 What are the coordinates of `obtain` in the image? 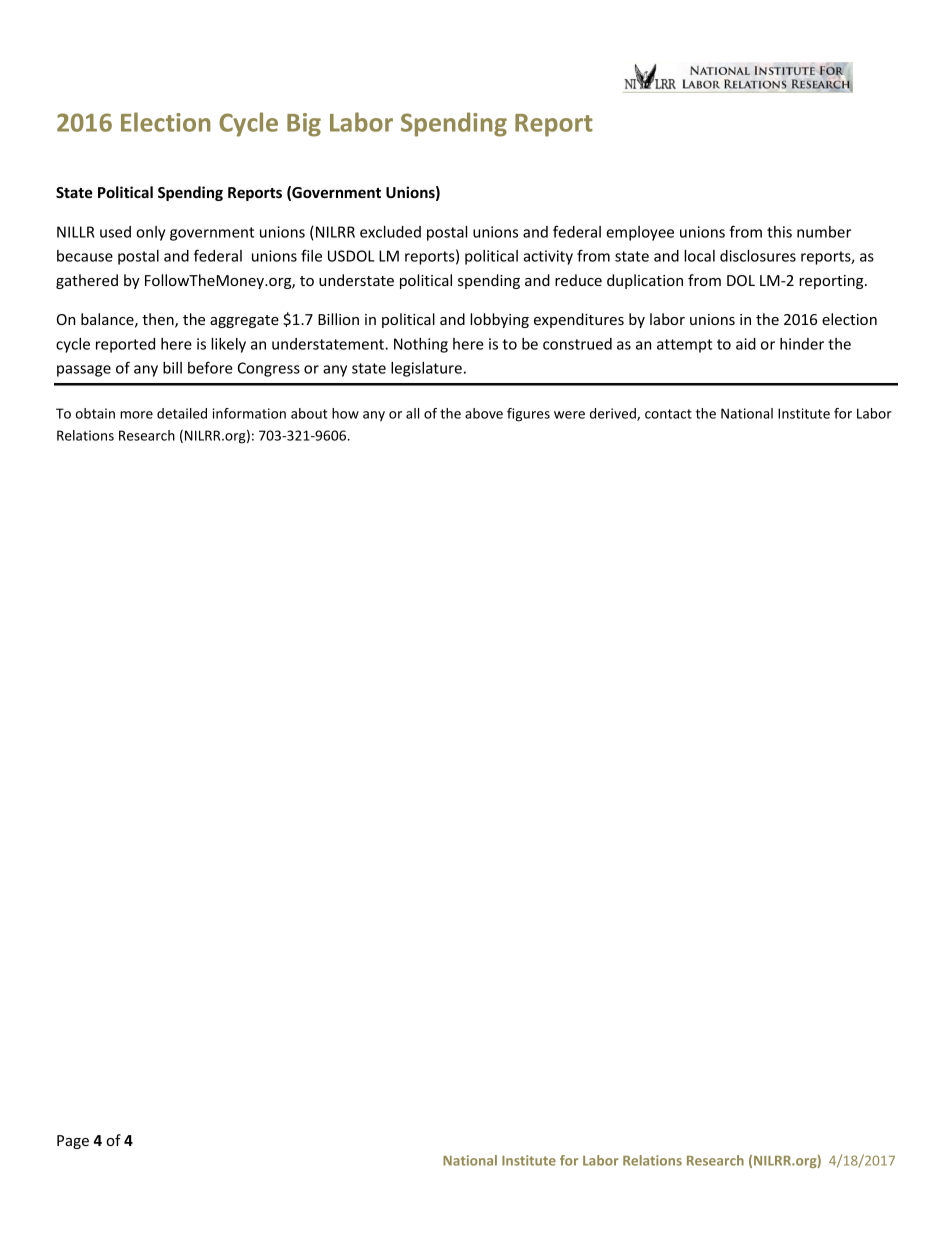 It's located at (95, 413).
